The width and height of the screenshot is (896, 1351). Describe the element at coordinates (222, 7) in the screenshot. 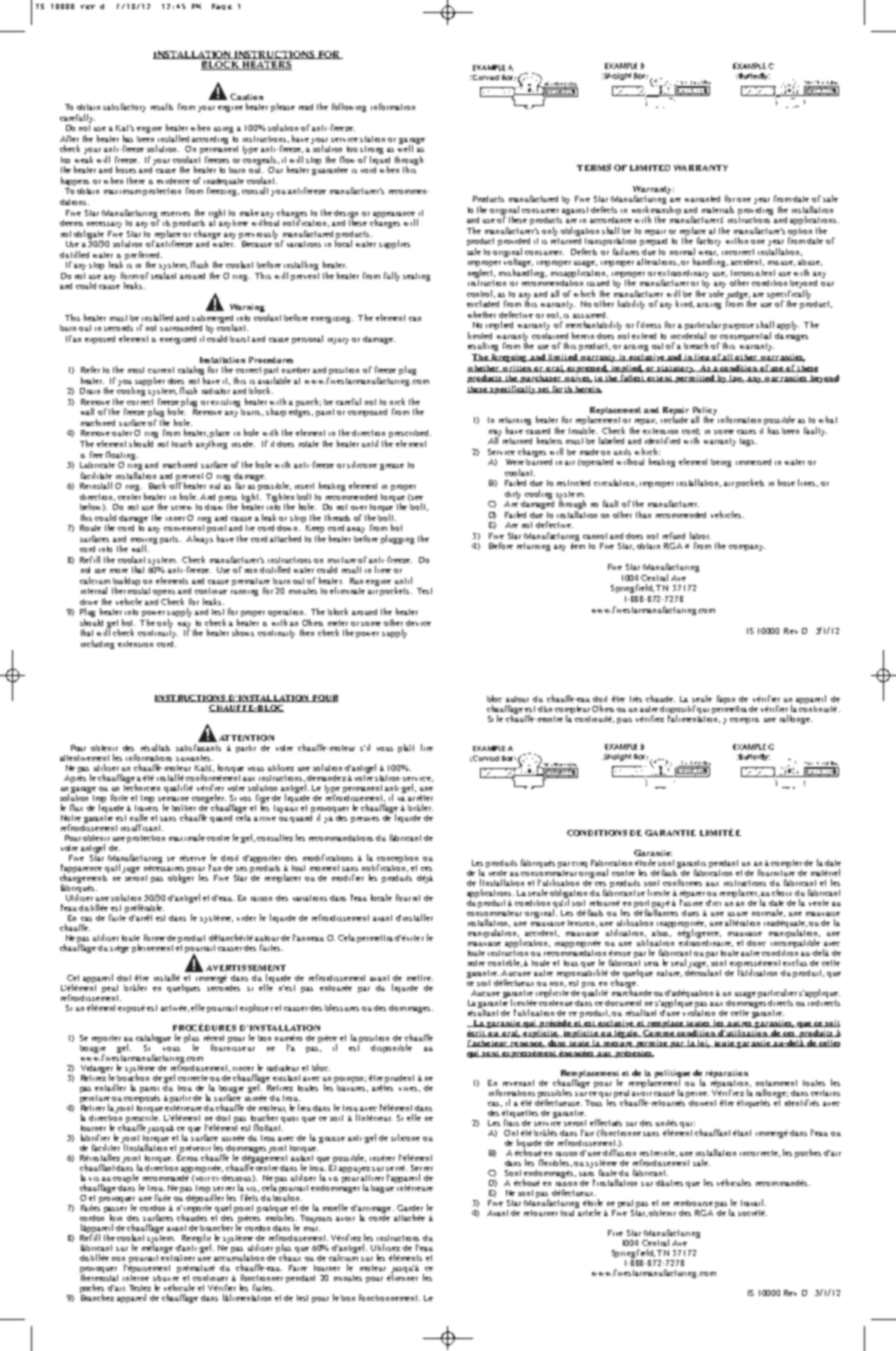

I see `Page` at that location.
